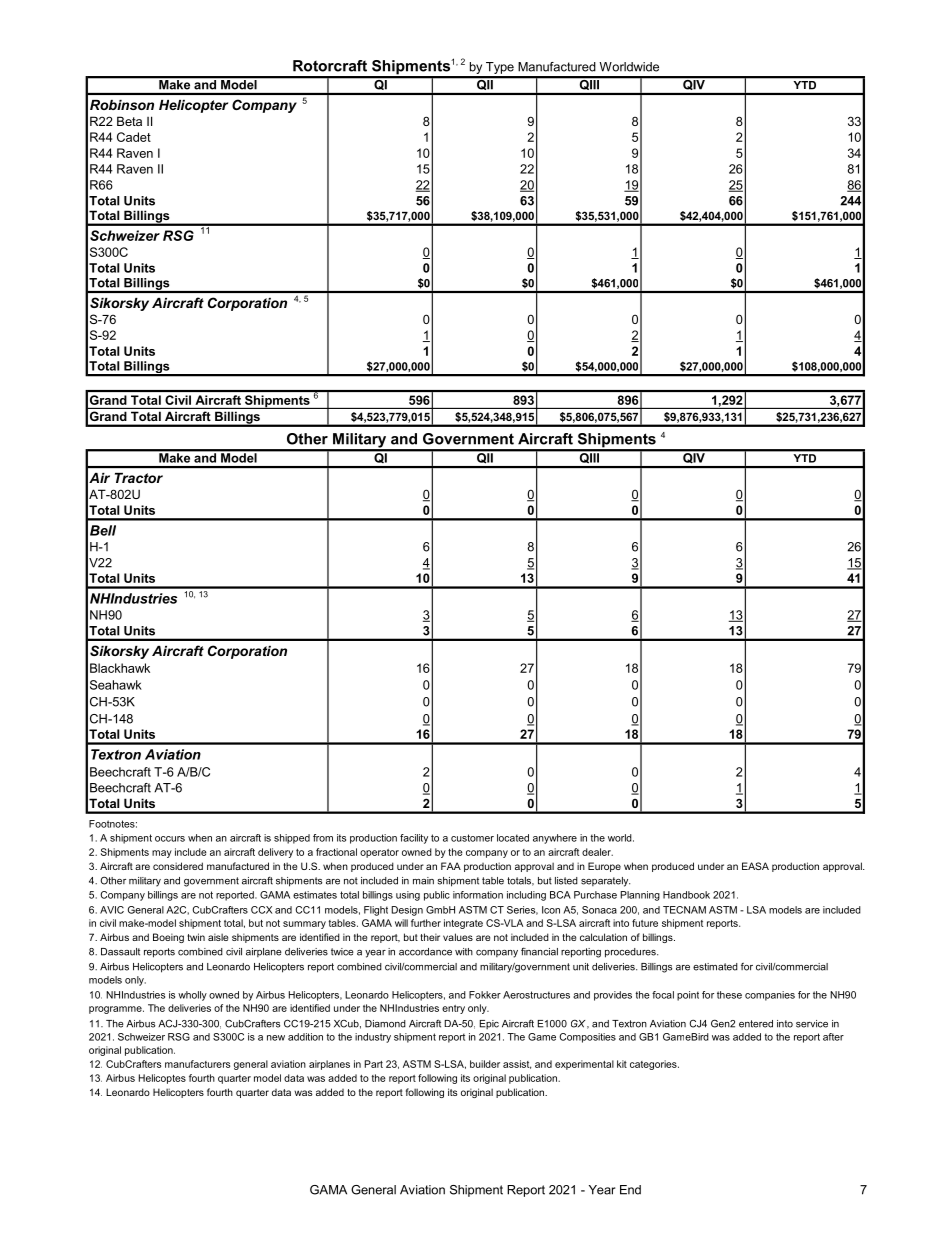 This image has width=952, height=1233. I want to click on Beta, so click(129, 121).
